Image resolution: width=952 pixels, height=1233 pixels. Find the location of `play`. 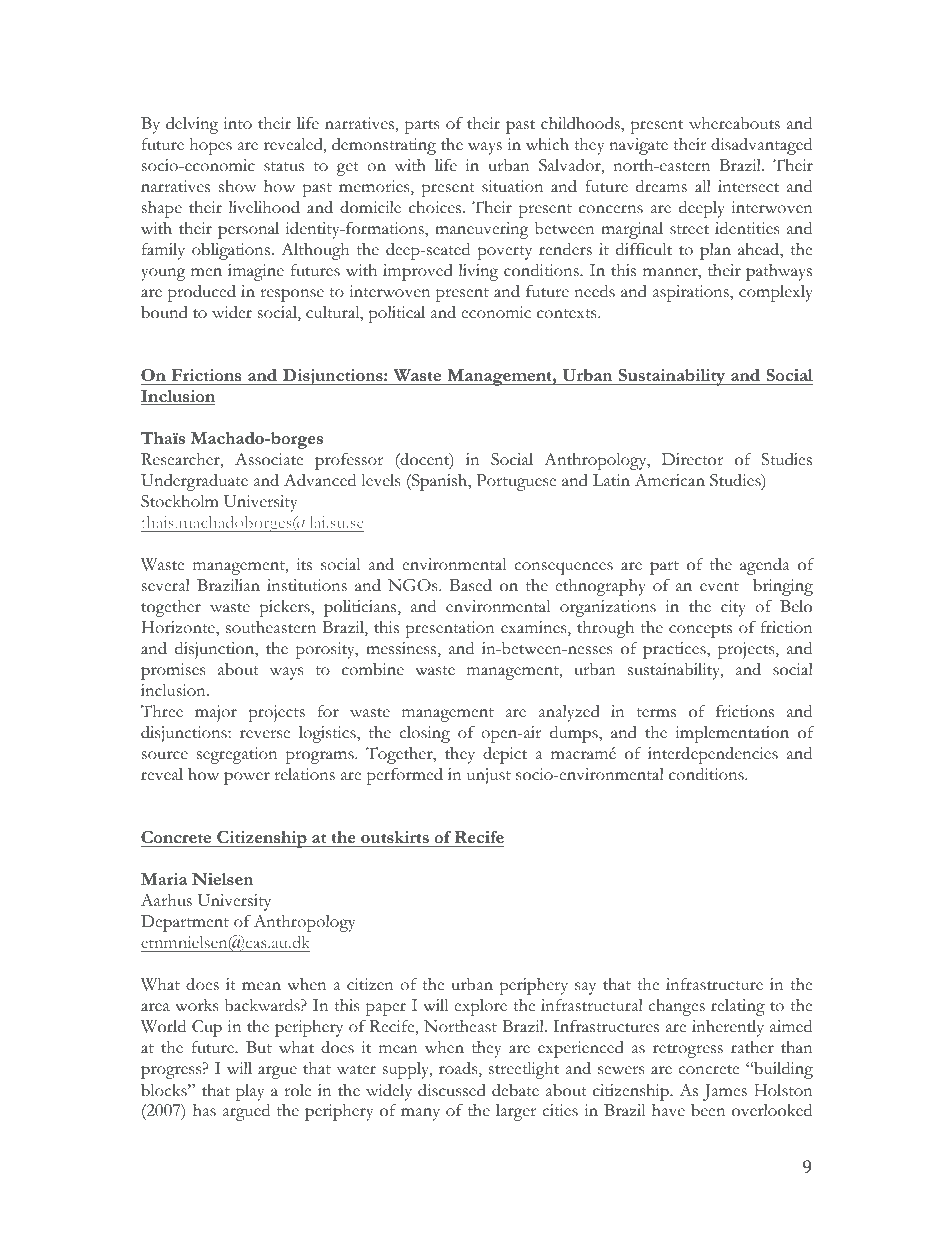

play is located at coordinates (250, 1092).
